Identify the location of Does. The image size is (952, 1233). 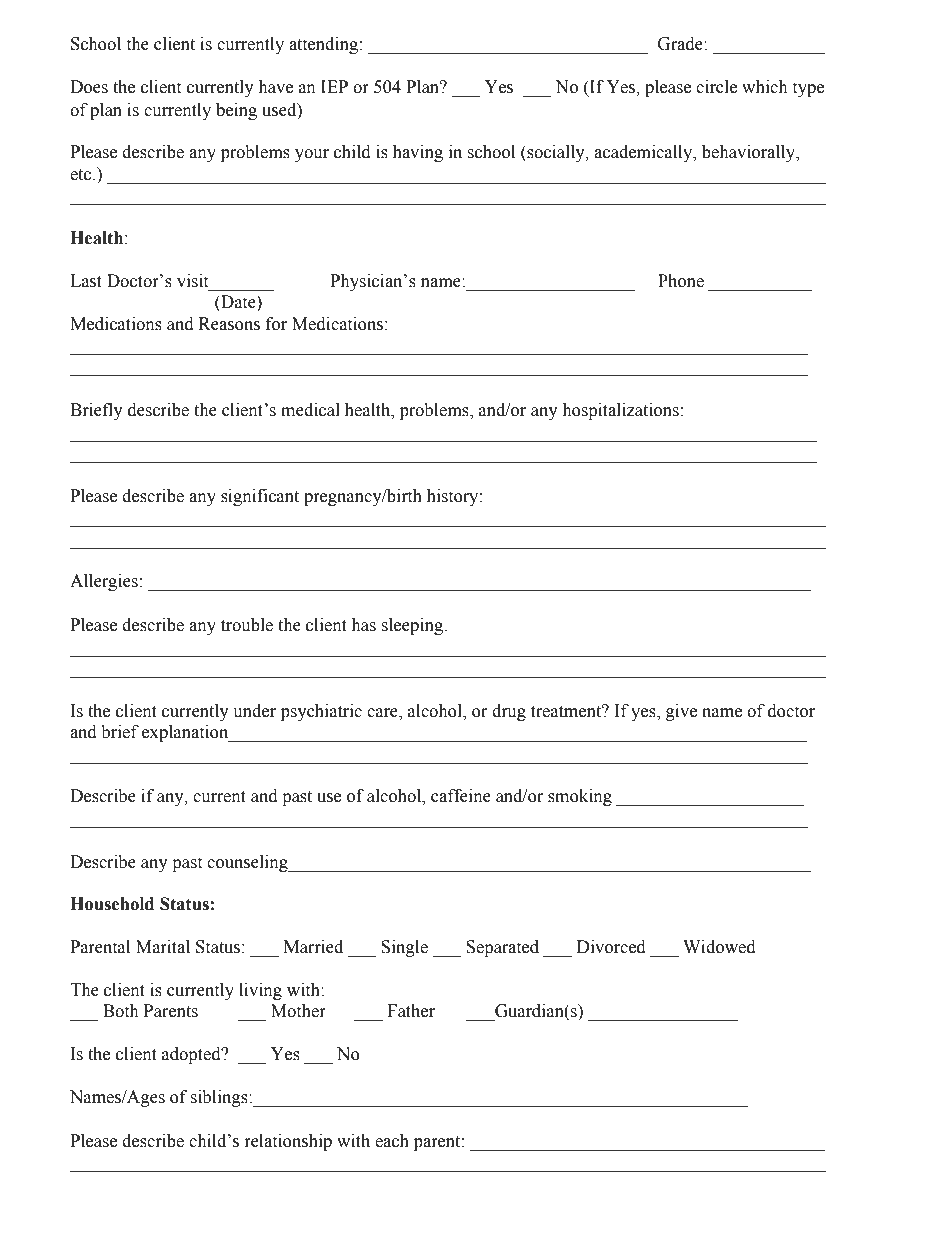
(89, 87).
